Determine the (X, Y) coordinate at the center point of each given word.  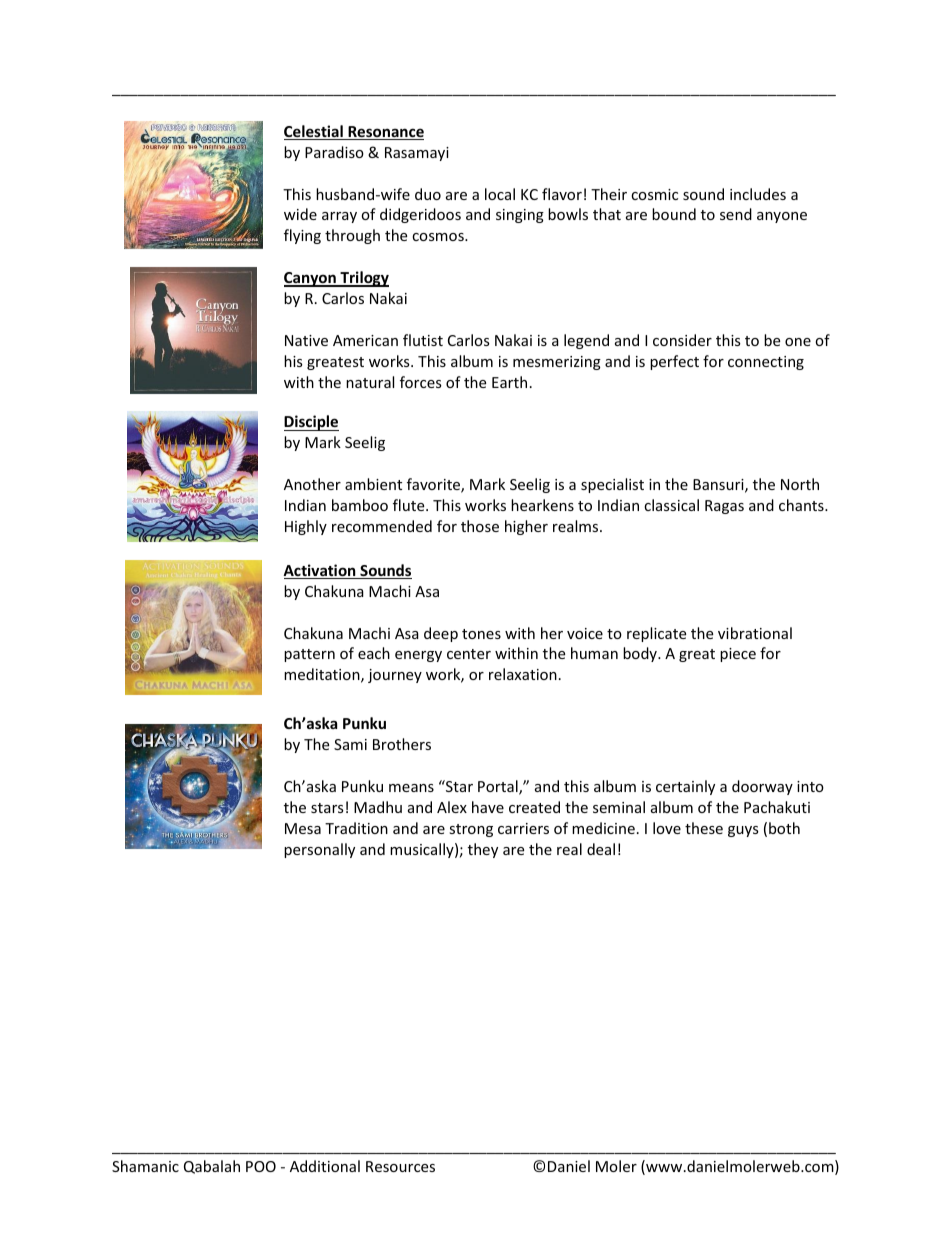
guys (743, 831)
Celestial (314, 132)
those (480, 526)
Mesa (303, 828)
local (500, 194)
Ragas (724, 507)
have (488, 807)
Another (312, 484)
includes (758, 194)
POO (261, 1166)
